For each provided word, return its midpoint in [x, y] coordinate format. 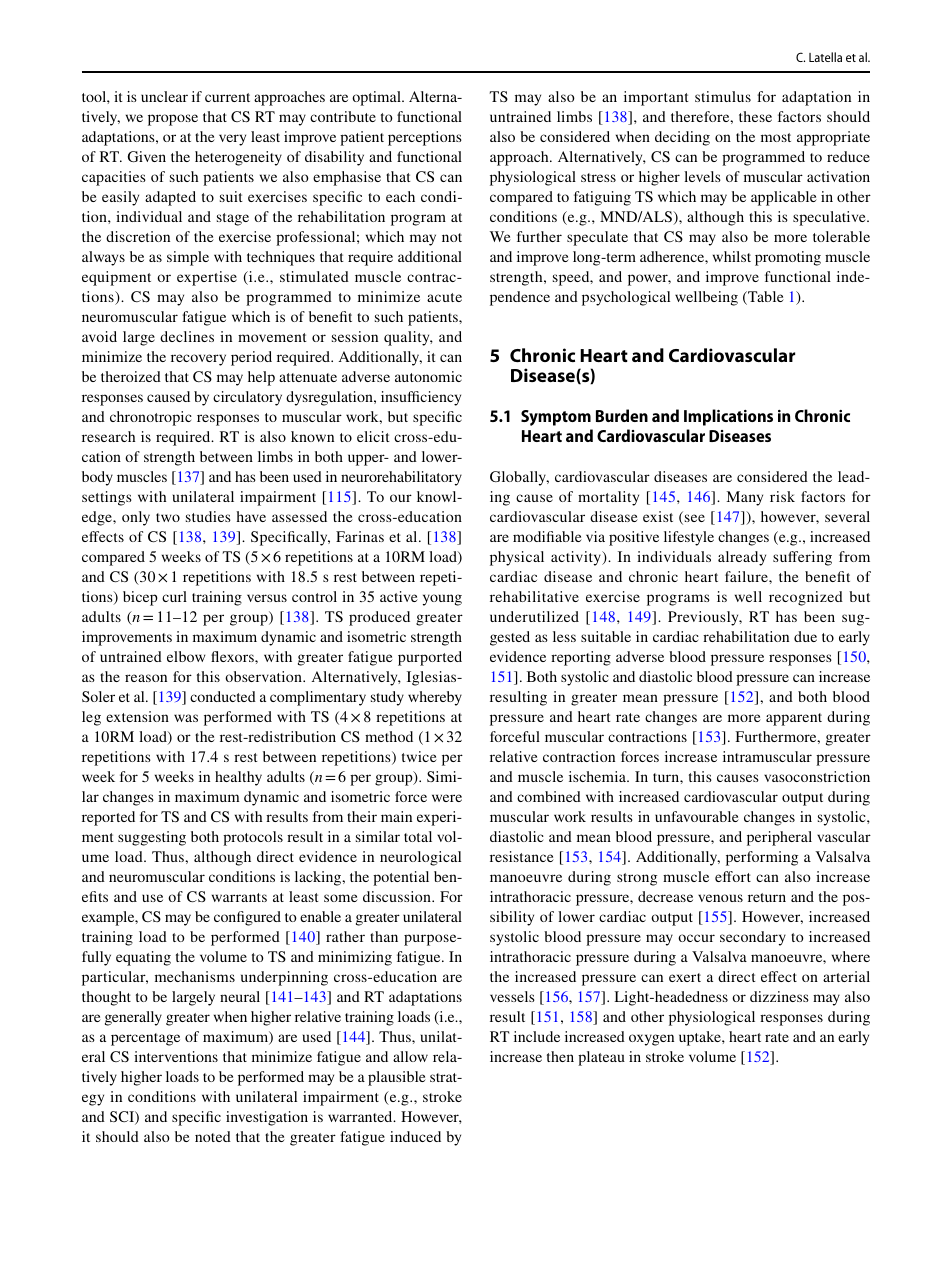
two [168, 517]
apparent [794, 719]
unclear [164, 96]
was [186, 718]
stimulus [723, 96]
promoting [788, 258]
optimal [377, 98]
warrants [239, 897]
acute [444, 297]
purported [430, 658]
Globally [519, 478]
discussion [398, 896]
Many [745, 498]
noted [213, 1136]
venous [720, 898]
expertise [207, 278]
